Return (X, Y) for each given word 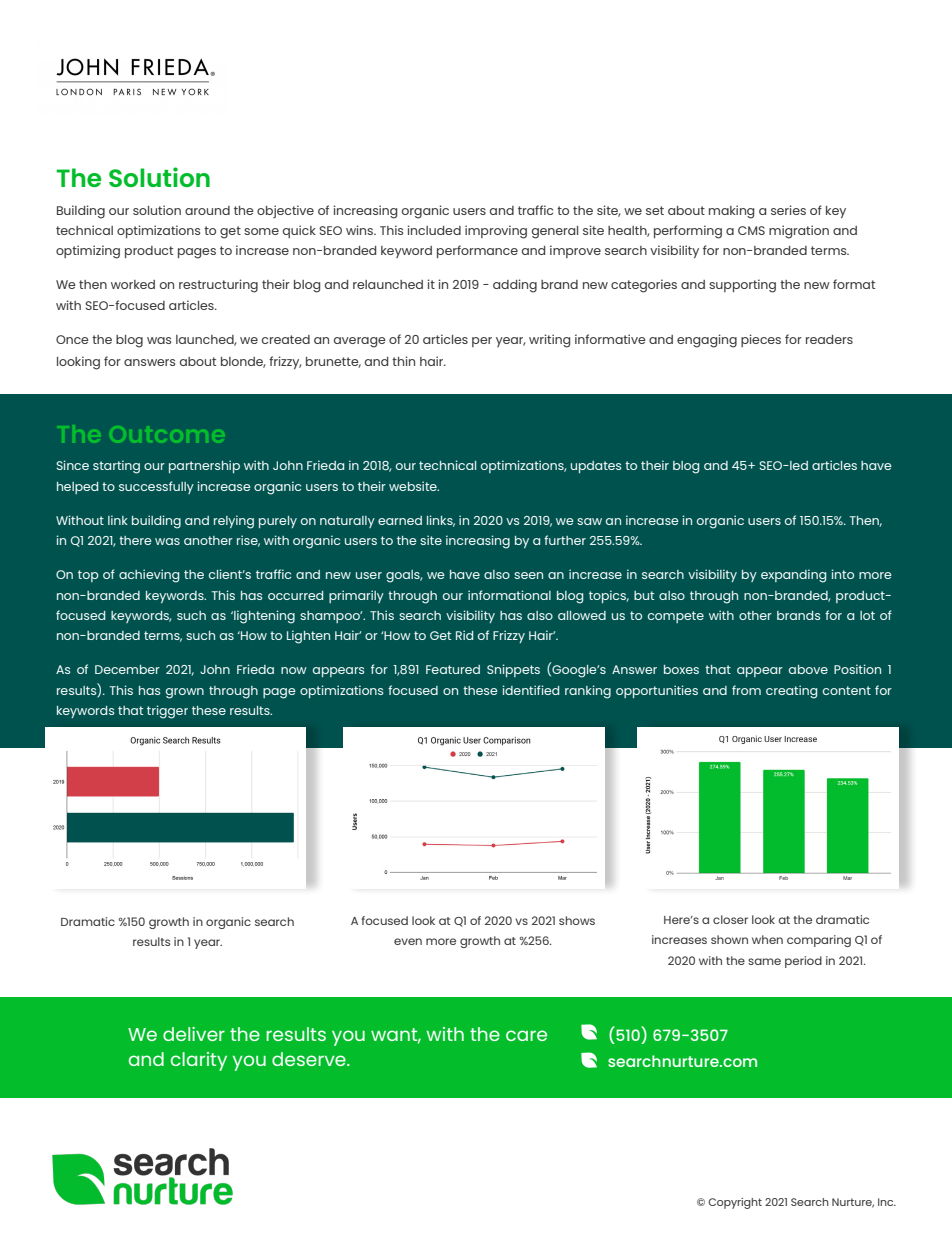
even (408, 941)
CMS (751, 230)
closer (730, 919)
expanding (793, 576)
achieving (149, 576)
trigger (167, 712)
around (207, 210)
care (526, 1035)
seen (528, 575)
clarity (199, 1061)
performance (477, 251)
